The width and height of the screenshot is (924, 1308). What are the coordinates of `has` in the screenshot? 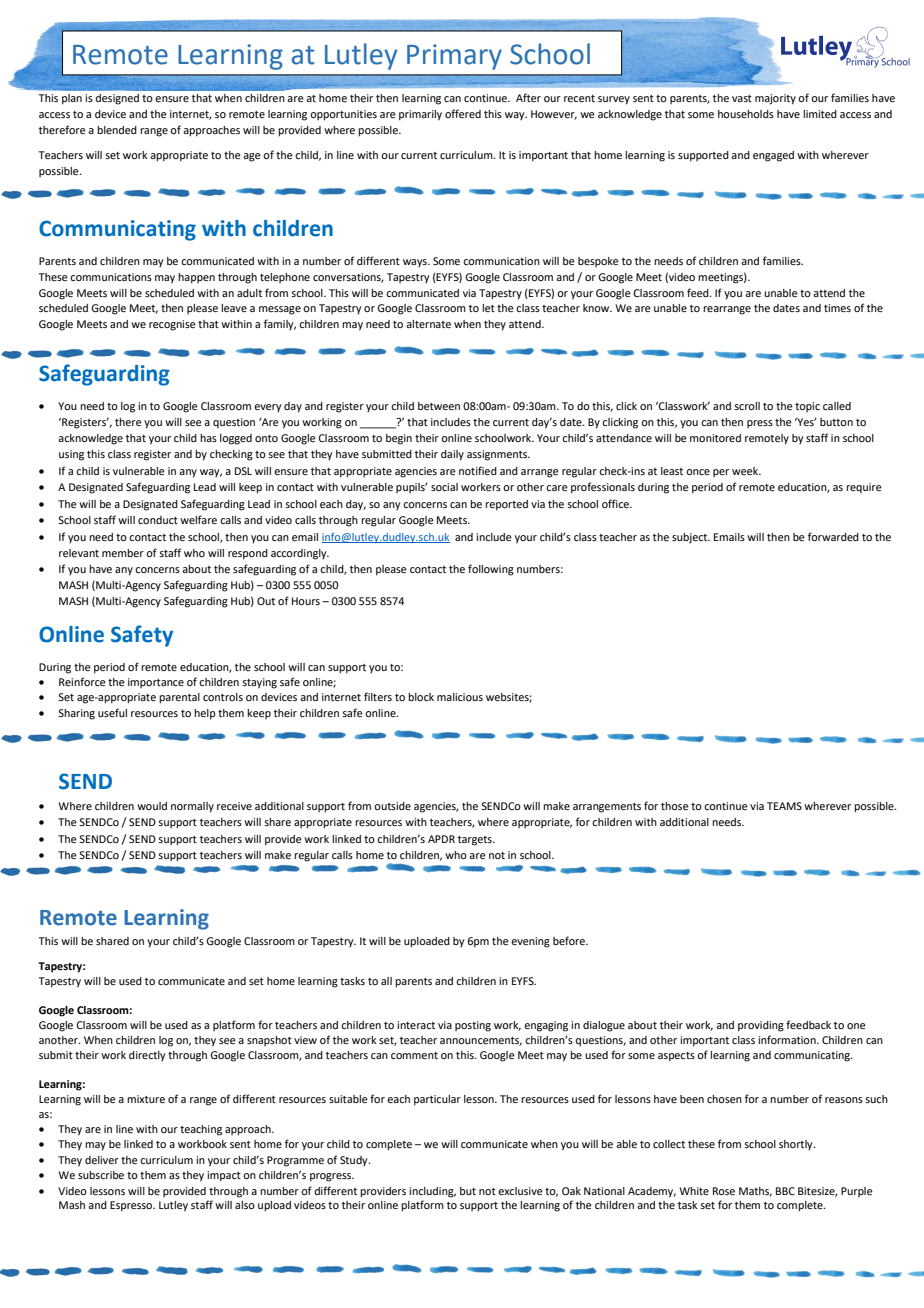 It's located at (208, 438).
